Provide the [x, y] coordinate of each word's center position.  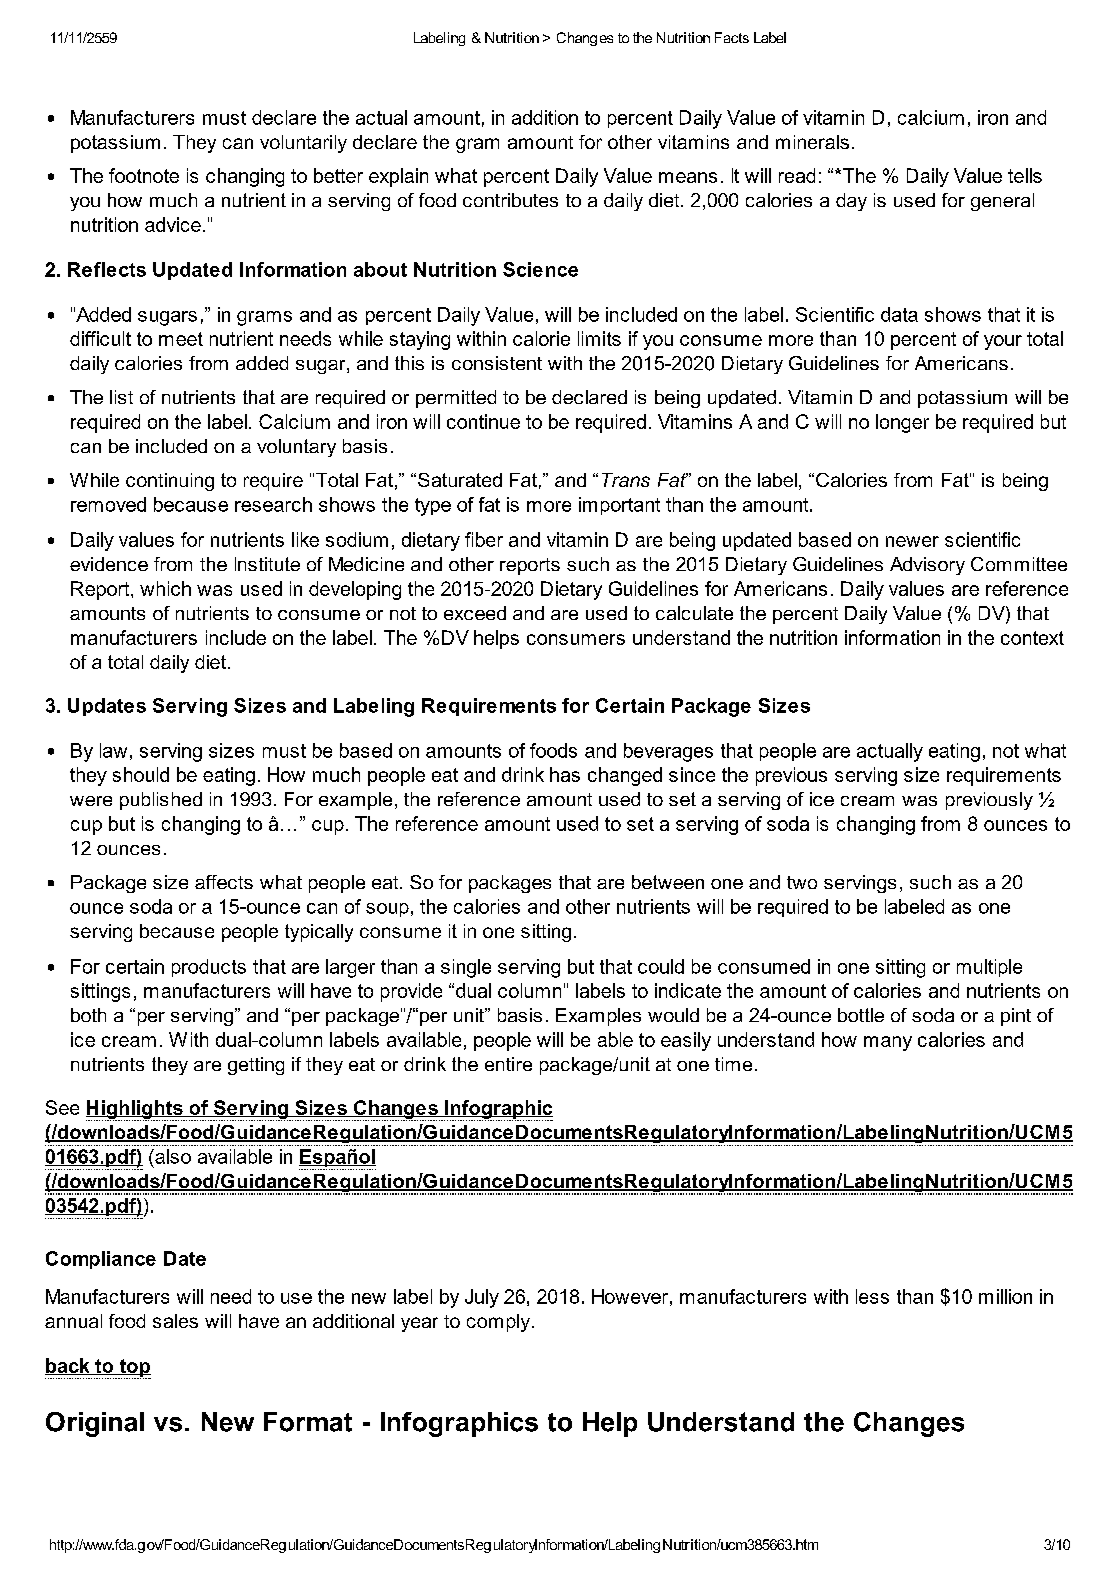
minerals [812, 142]
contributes [510, 200]
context [1032, 638]
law [113, 750]
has [565, 774]
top [134, 1369]
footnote [144, 175]
